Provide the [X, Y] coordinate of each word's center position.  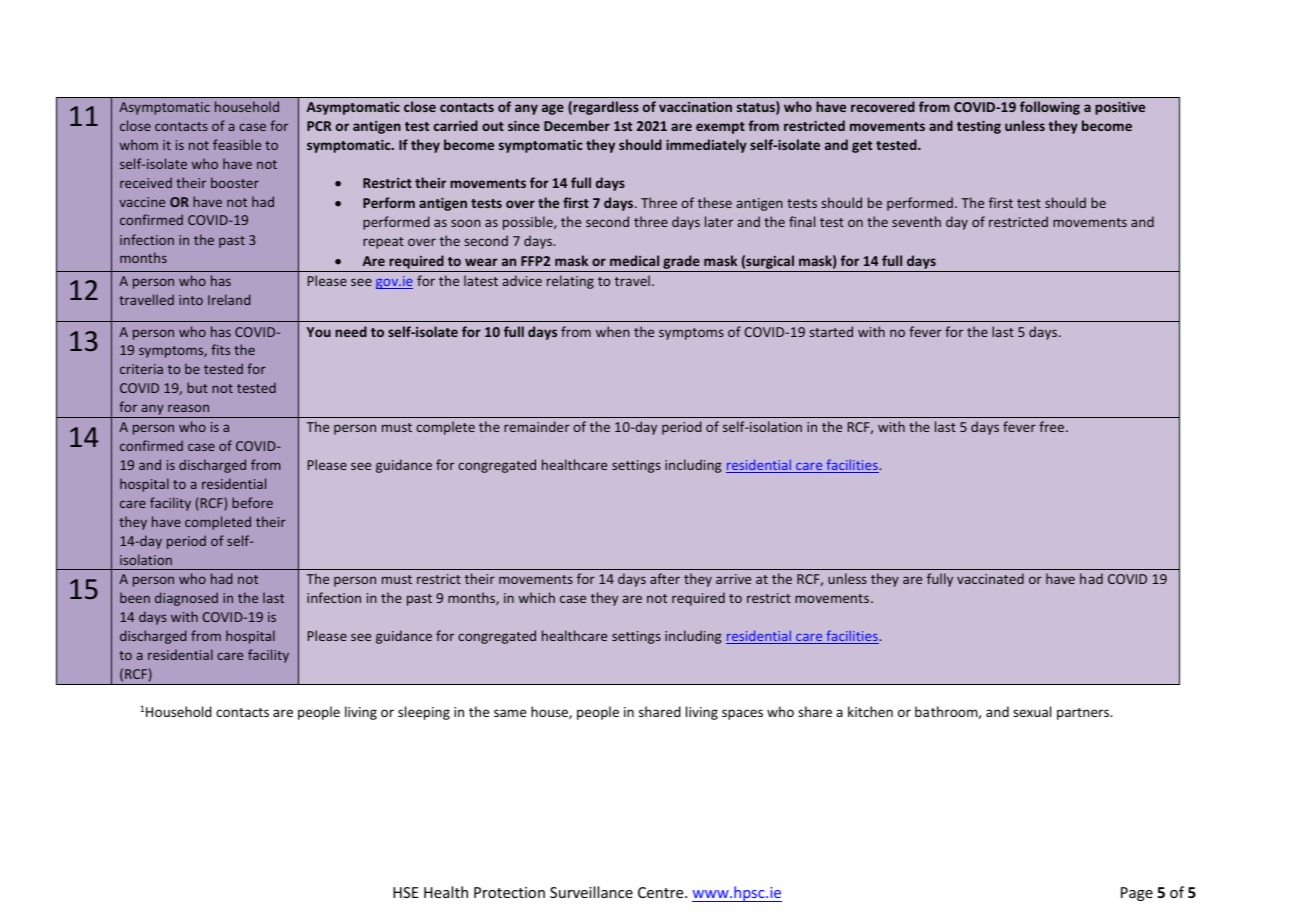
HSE [405, 892]
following [1050, 108]
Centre [662, 892]
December [577, 125]
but [197, 387]
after [665, 578]
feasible [237, 144]
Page [1137, 894]
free [1053, 426]
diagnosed [186, 599]
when [613, 331]
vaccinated [990, 578]
